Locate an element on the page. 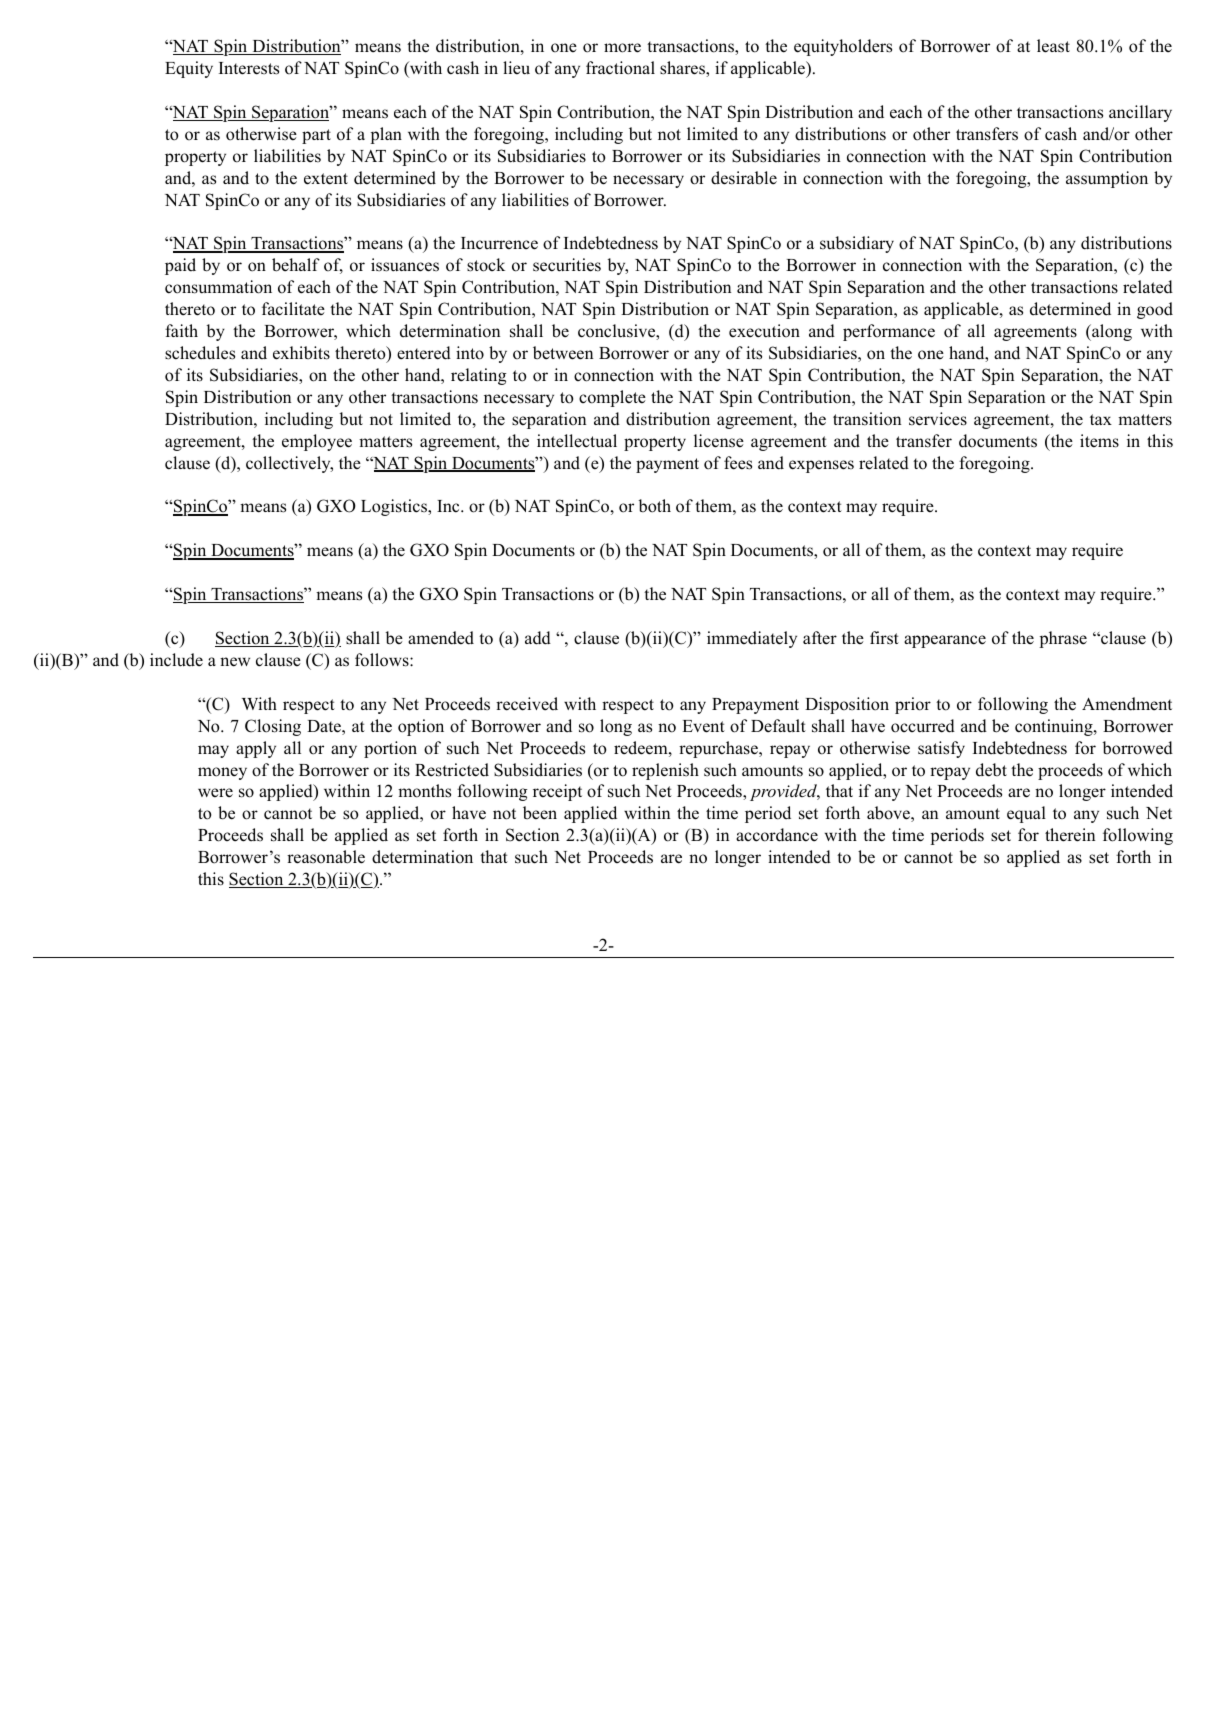  shares is located at coordinates (683, 69).
